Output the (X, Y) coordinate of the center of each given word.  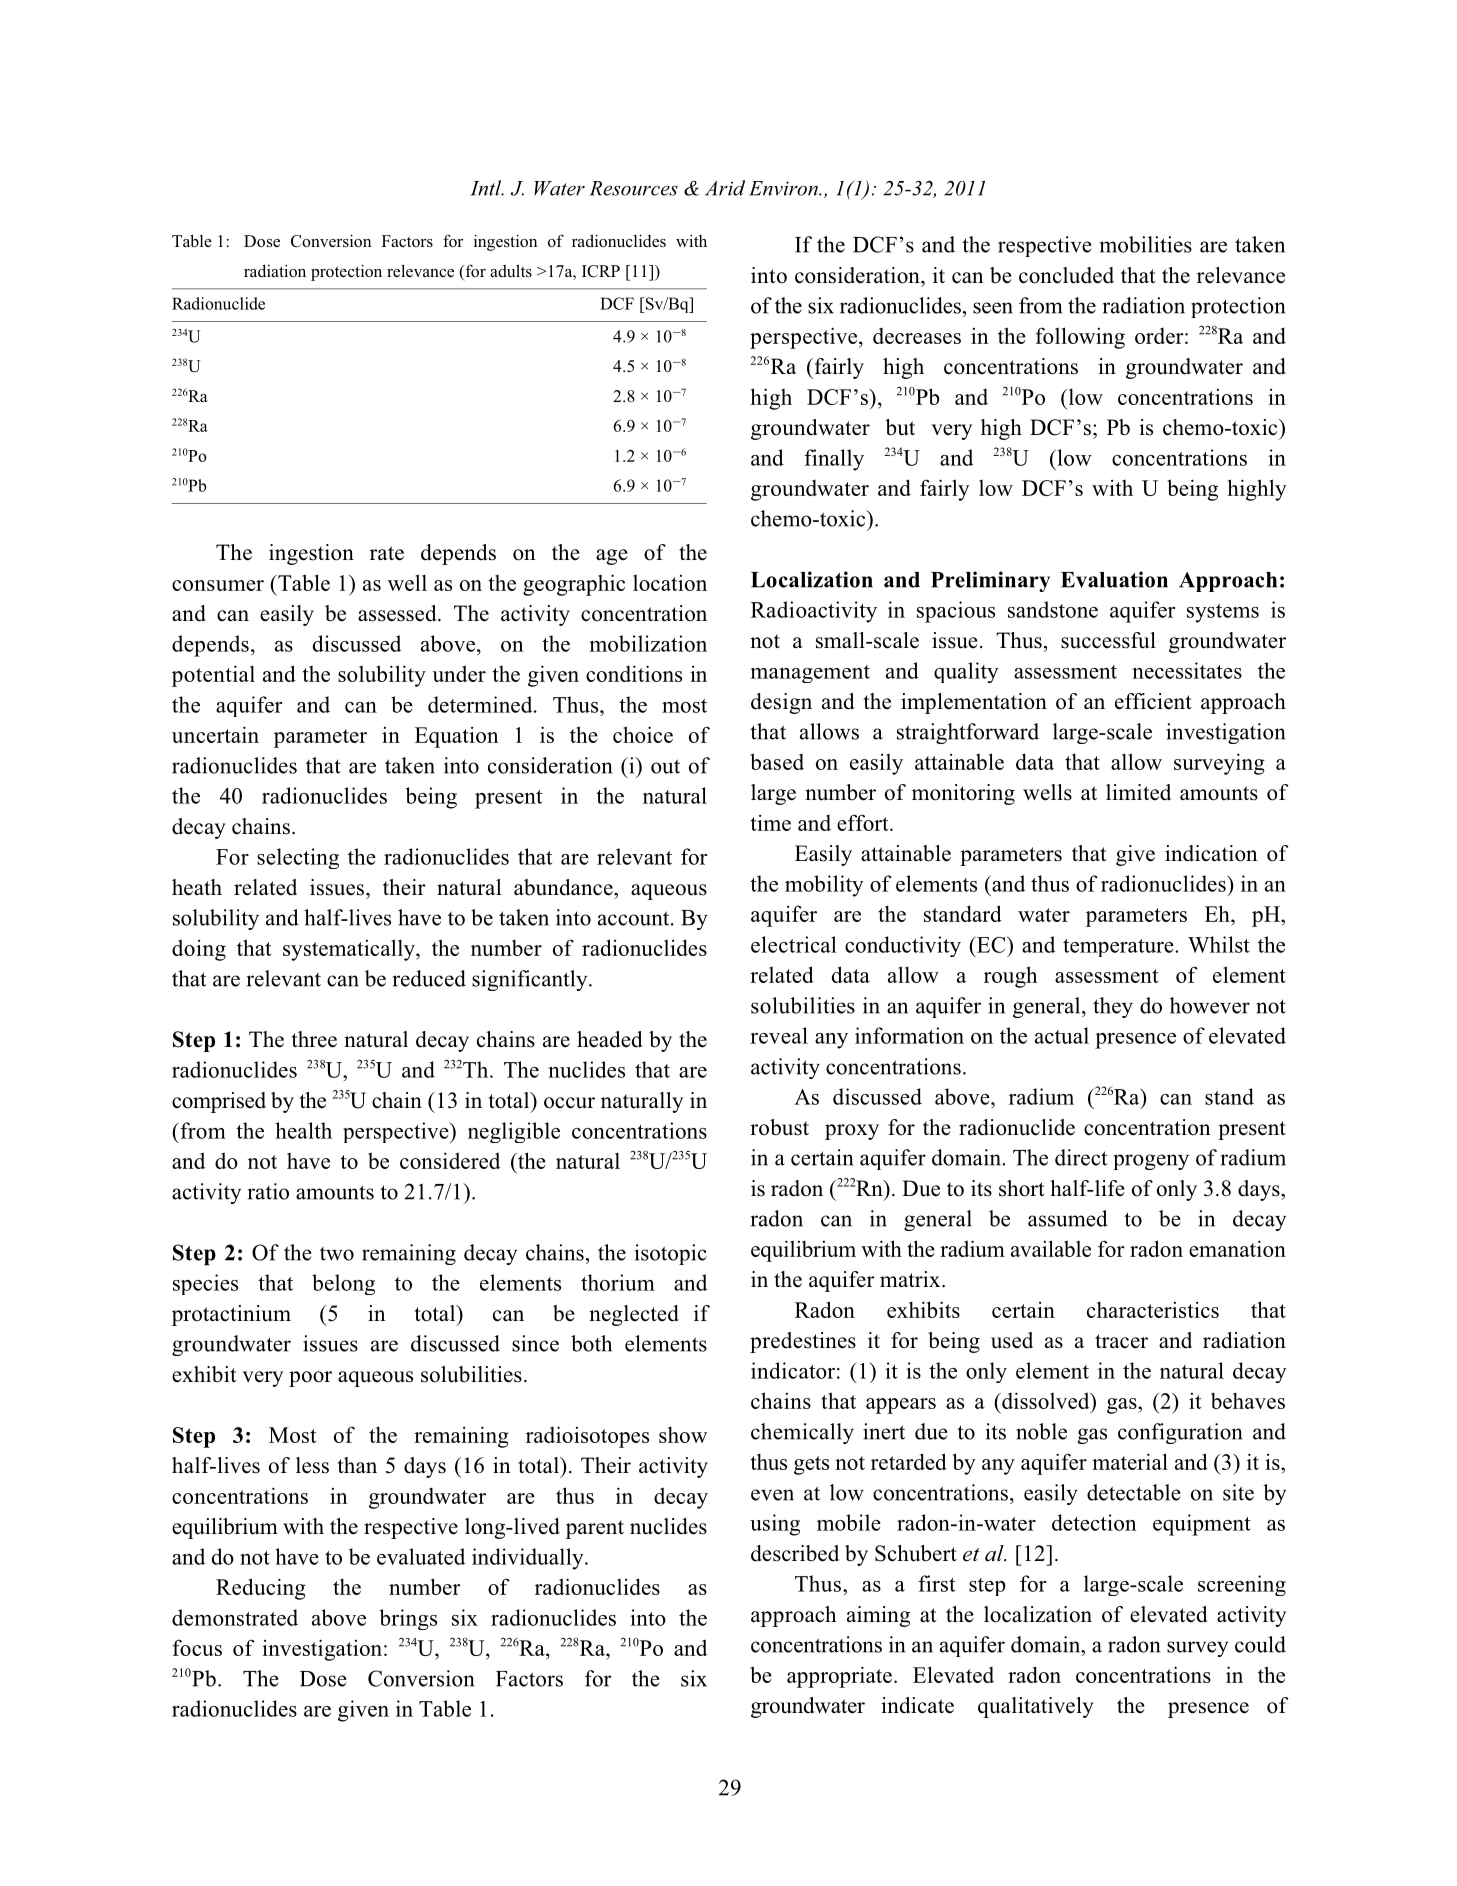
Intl (487, 188)
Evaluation (1114, 579)
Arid (725, 188)
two (337, 1254)
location (670, 583)
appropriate (839, 1677)
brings (408, 1619)
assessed (398, 613)
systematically (350, 950)
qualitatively (1036, 1707)
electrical (794, 944)
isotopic (671, 1254)
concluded (1066, 275)
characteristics (1153, 1309)
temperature (1119, 948)
